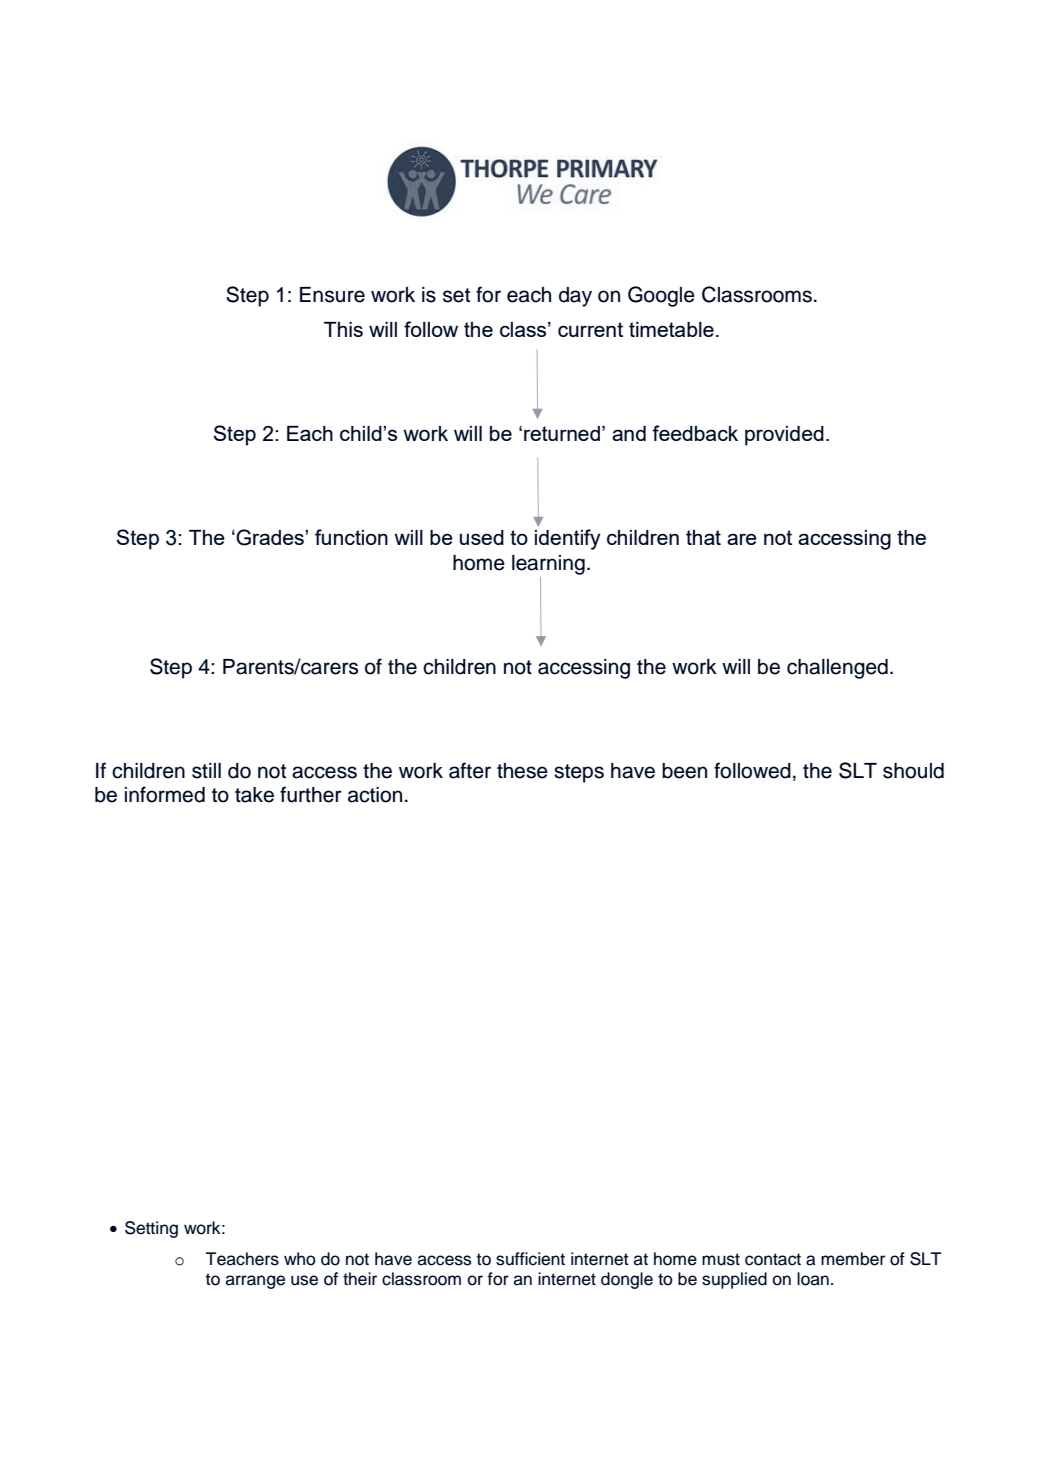 The image size is (1044, 1477). Describe the element at coordinates (913, 771) in the image. I see `should` at that location.
